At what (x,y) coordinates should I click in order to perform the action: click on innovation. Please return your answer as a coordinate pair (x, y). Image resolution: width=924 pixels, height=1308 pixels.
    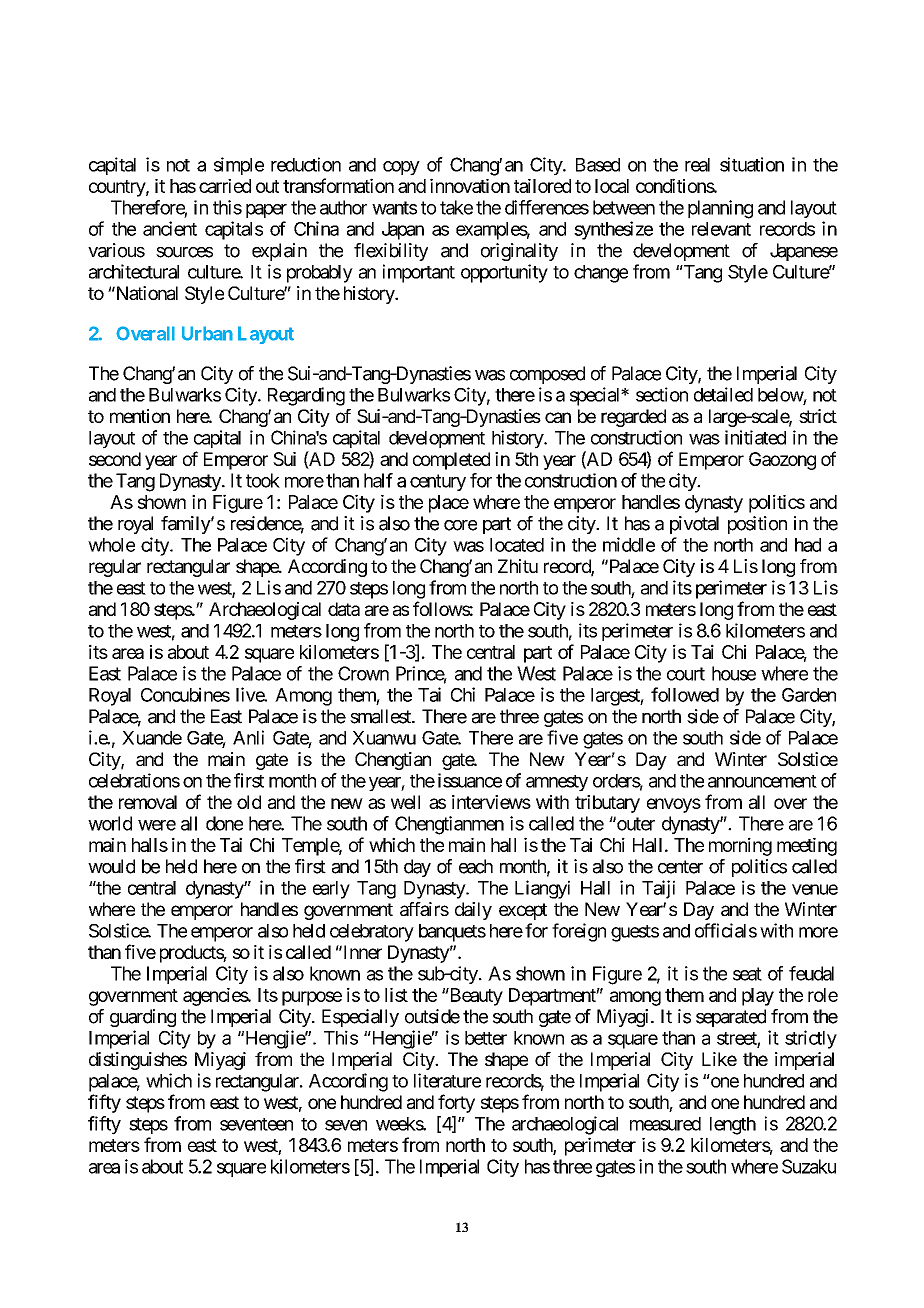
    Looking at the image, I should click on (470, 185).
